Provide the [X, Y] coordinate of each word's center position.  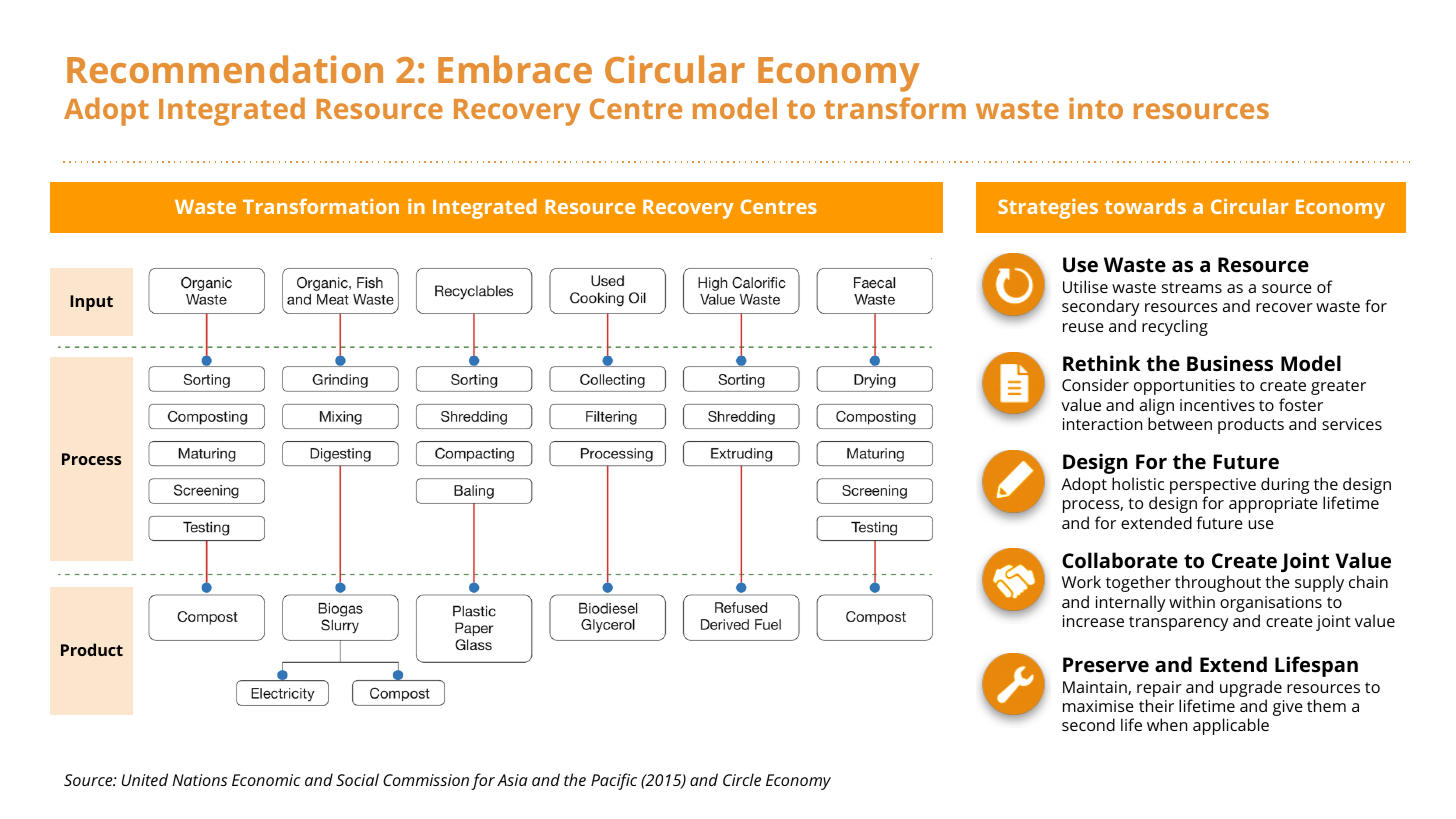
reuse [1083, 327]
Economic [266, 780]
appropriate [1273, 505]
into [1096, 108]
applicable [1231, 726]
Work [1081, 581]
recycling [1175, 327]
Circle [742, 779]
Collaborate [1120, 560]
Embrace [515, 69]
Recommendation [225, 69]
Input [91, 303]
